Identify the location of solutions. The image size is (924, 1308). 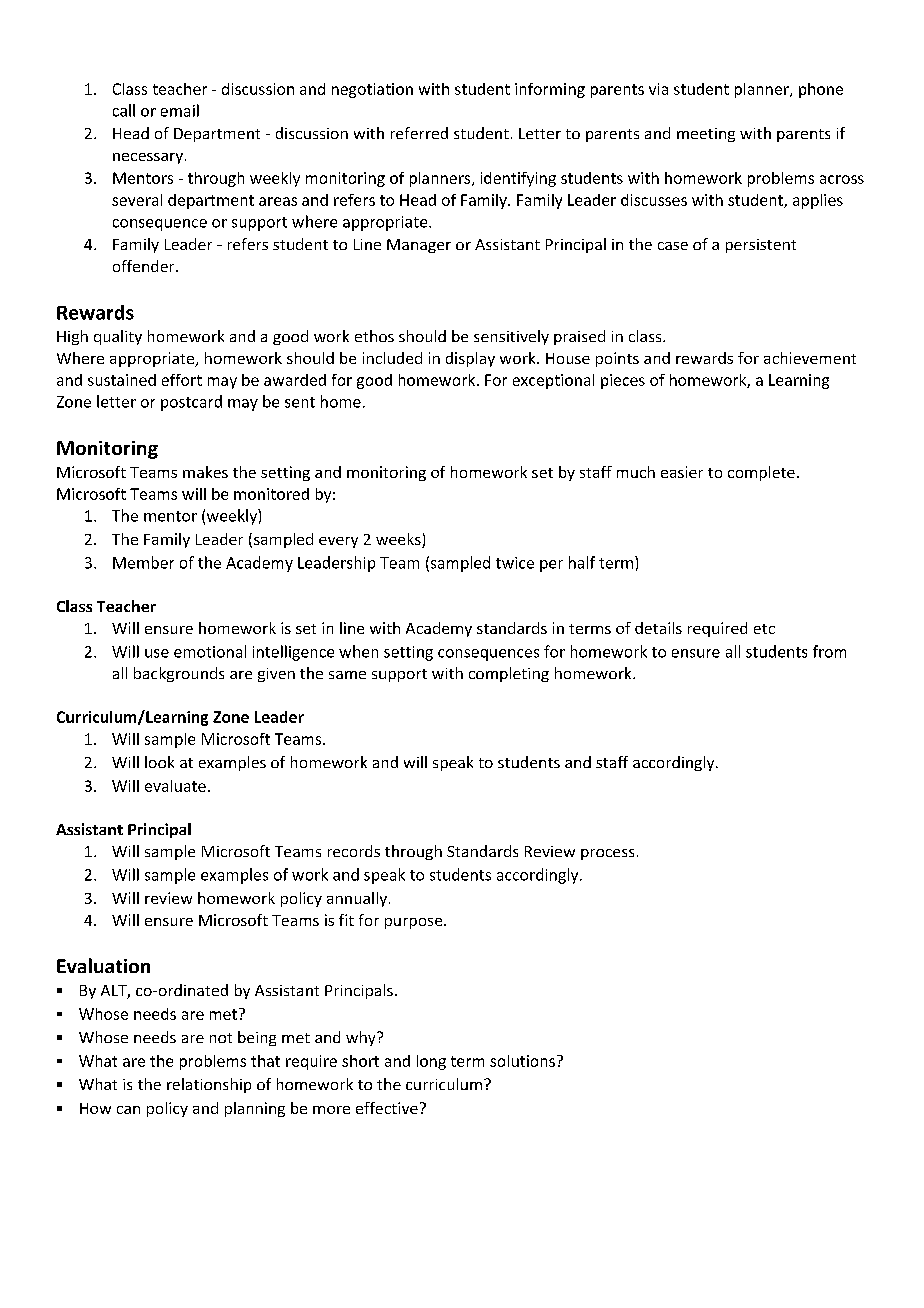
(522, 1061).
